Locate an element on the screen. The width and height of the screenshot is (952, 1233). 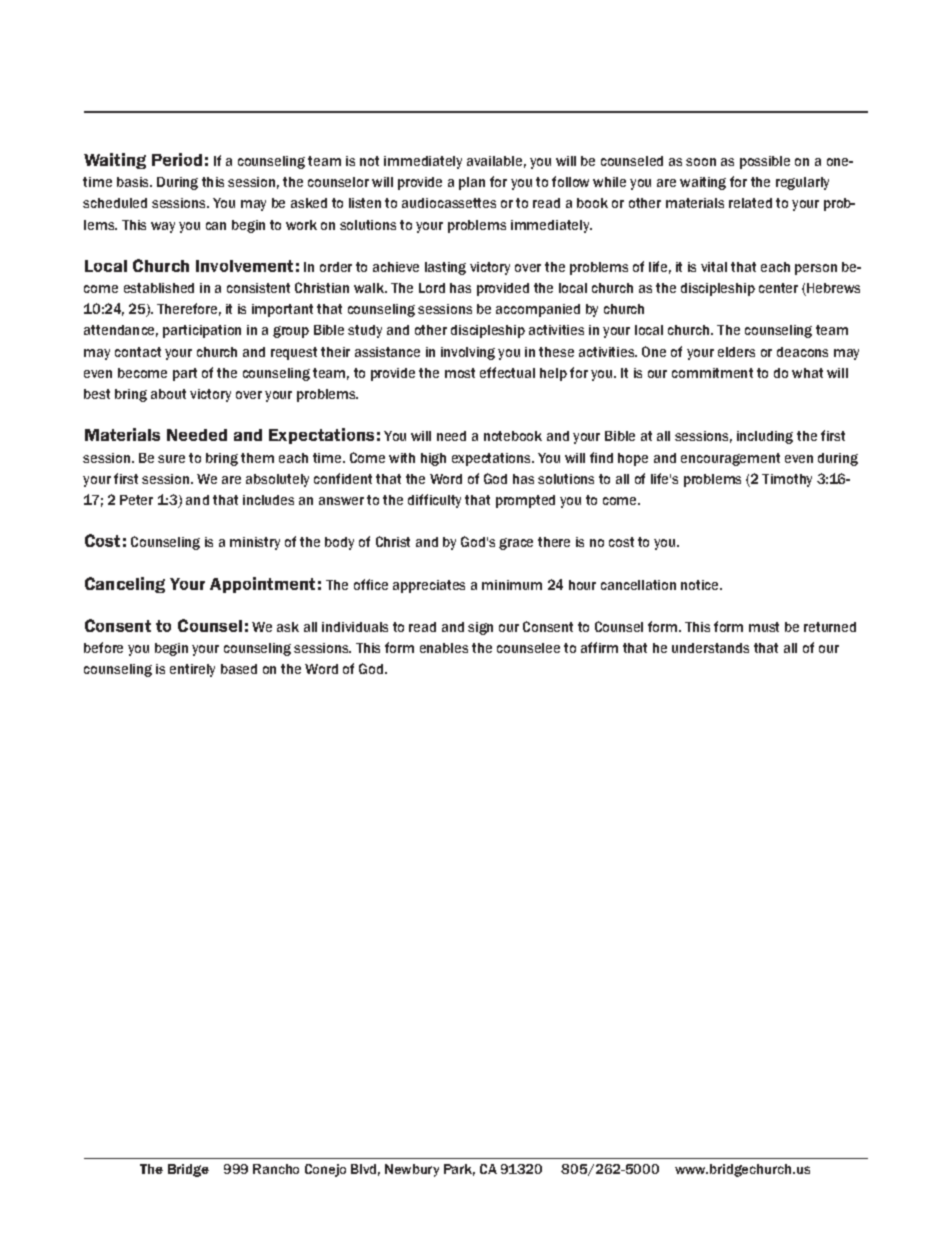
Rancho is located at coordinates (276, 1169).
